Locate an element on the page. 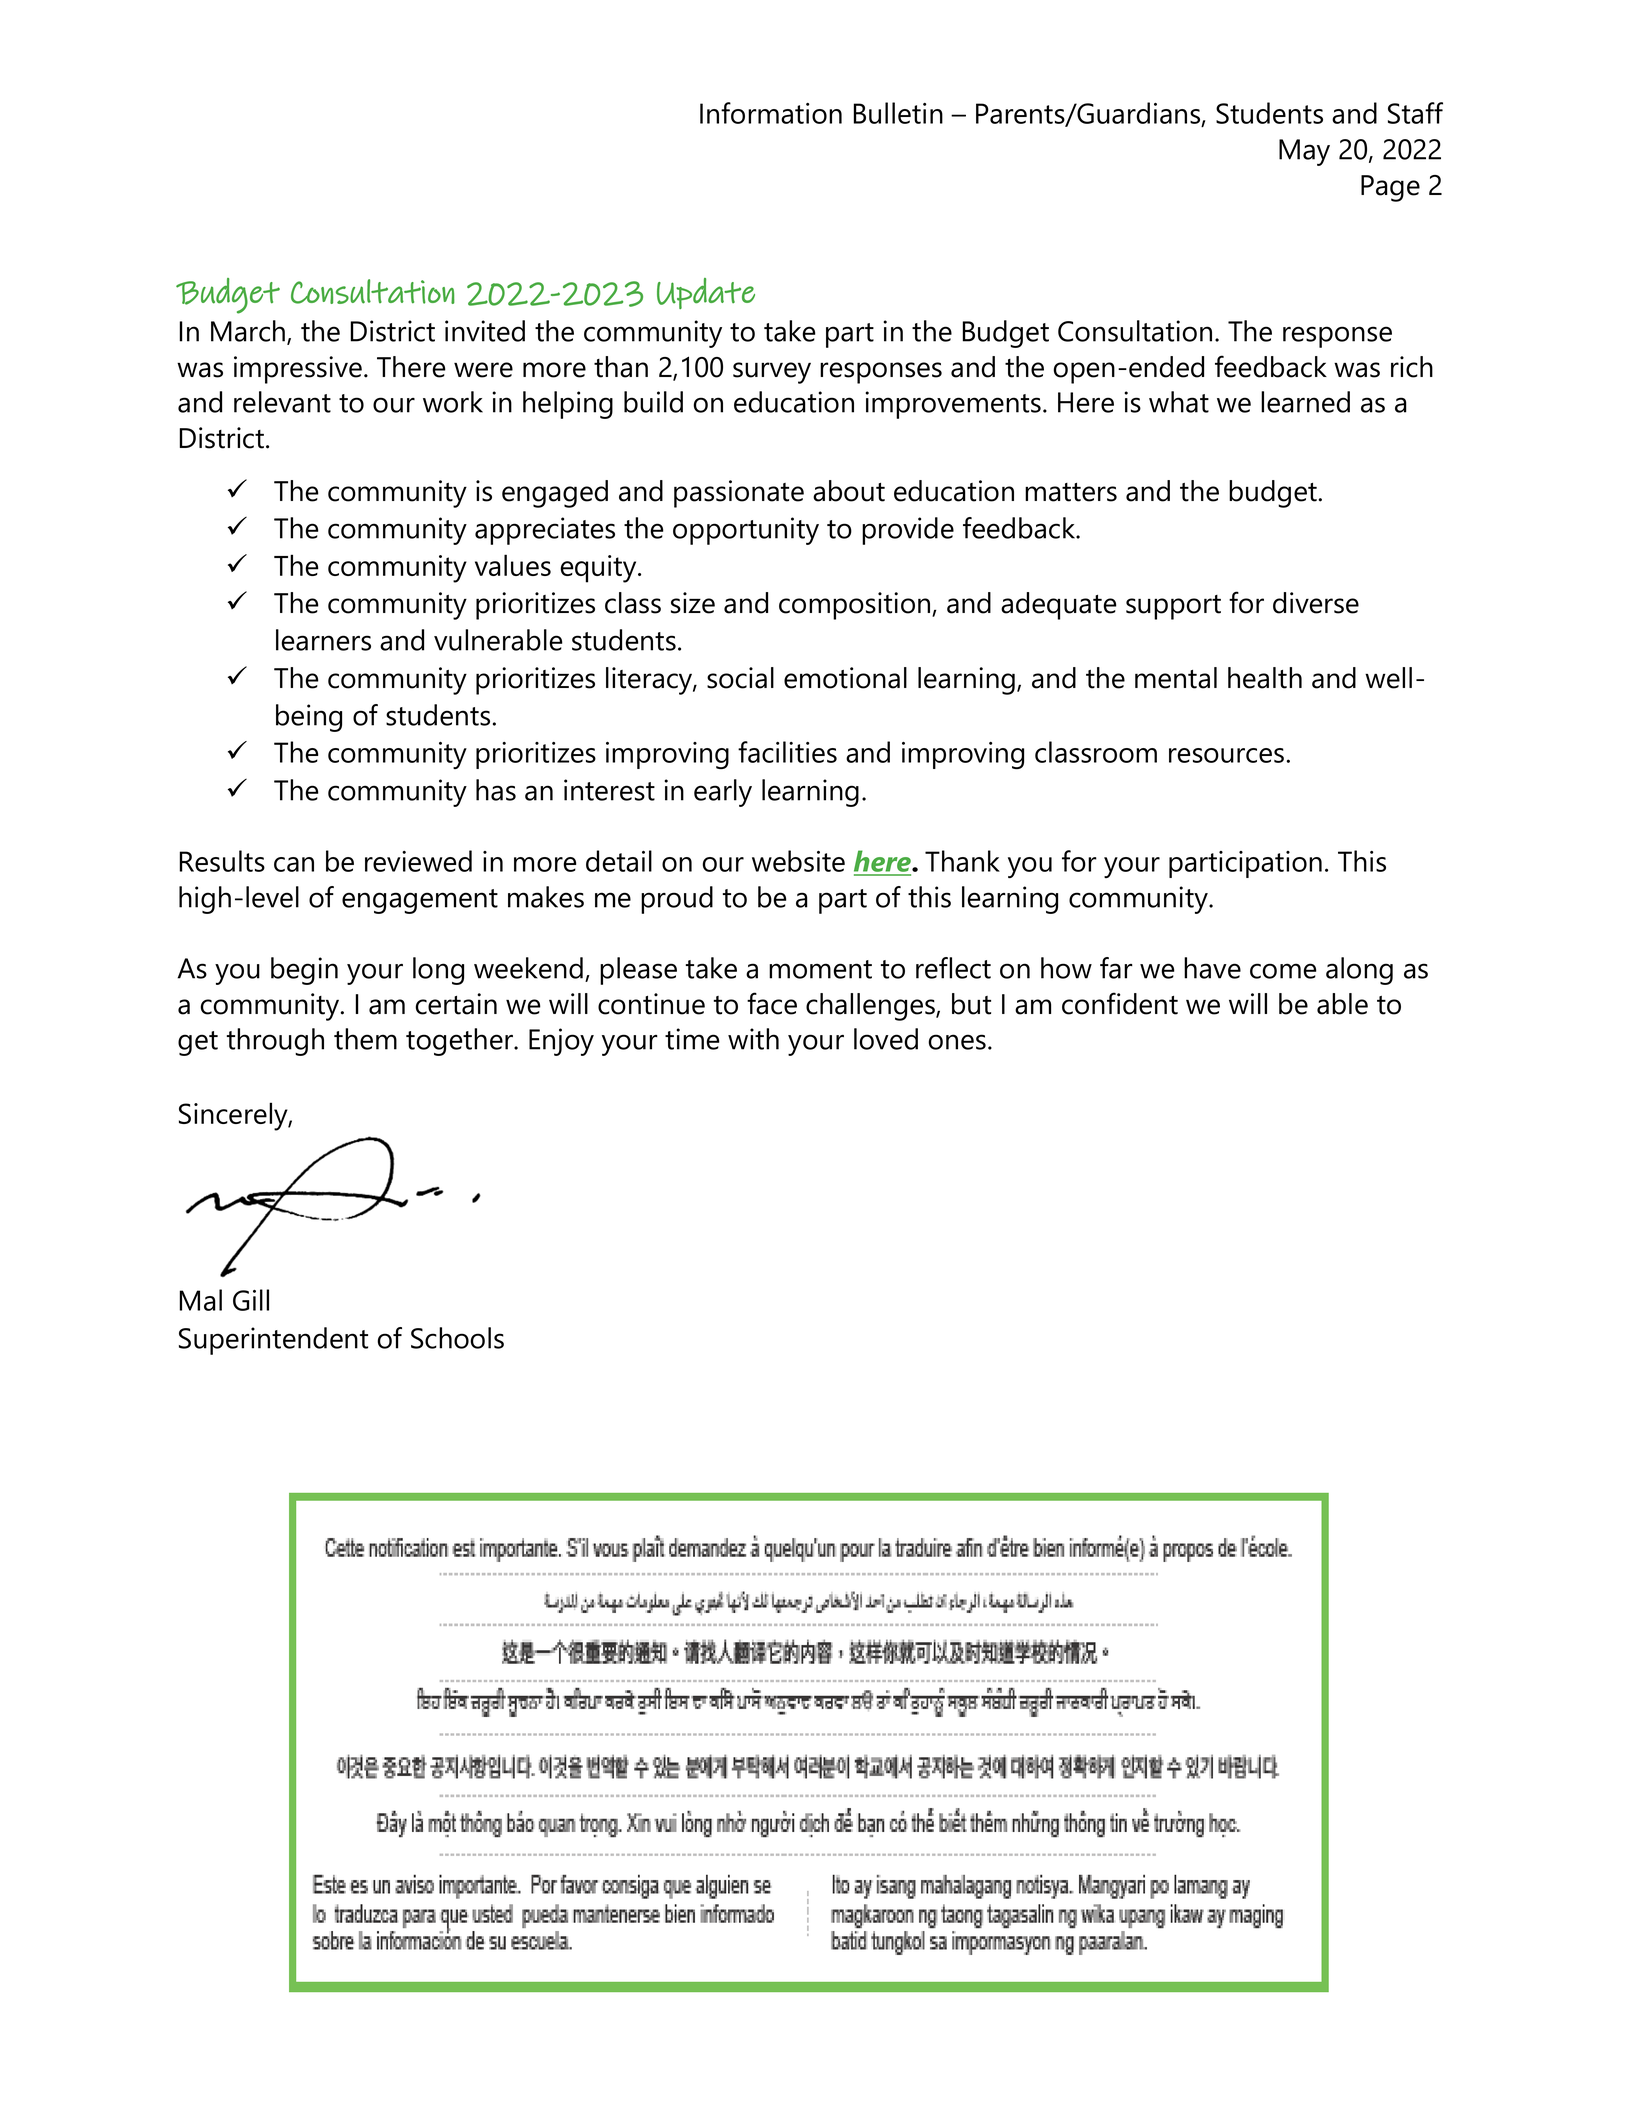  them is located at coordinates (365, 1039).
